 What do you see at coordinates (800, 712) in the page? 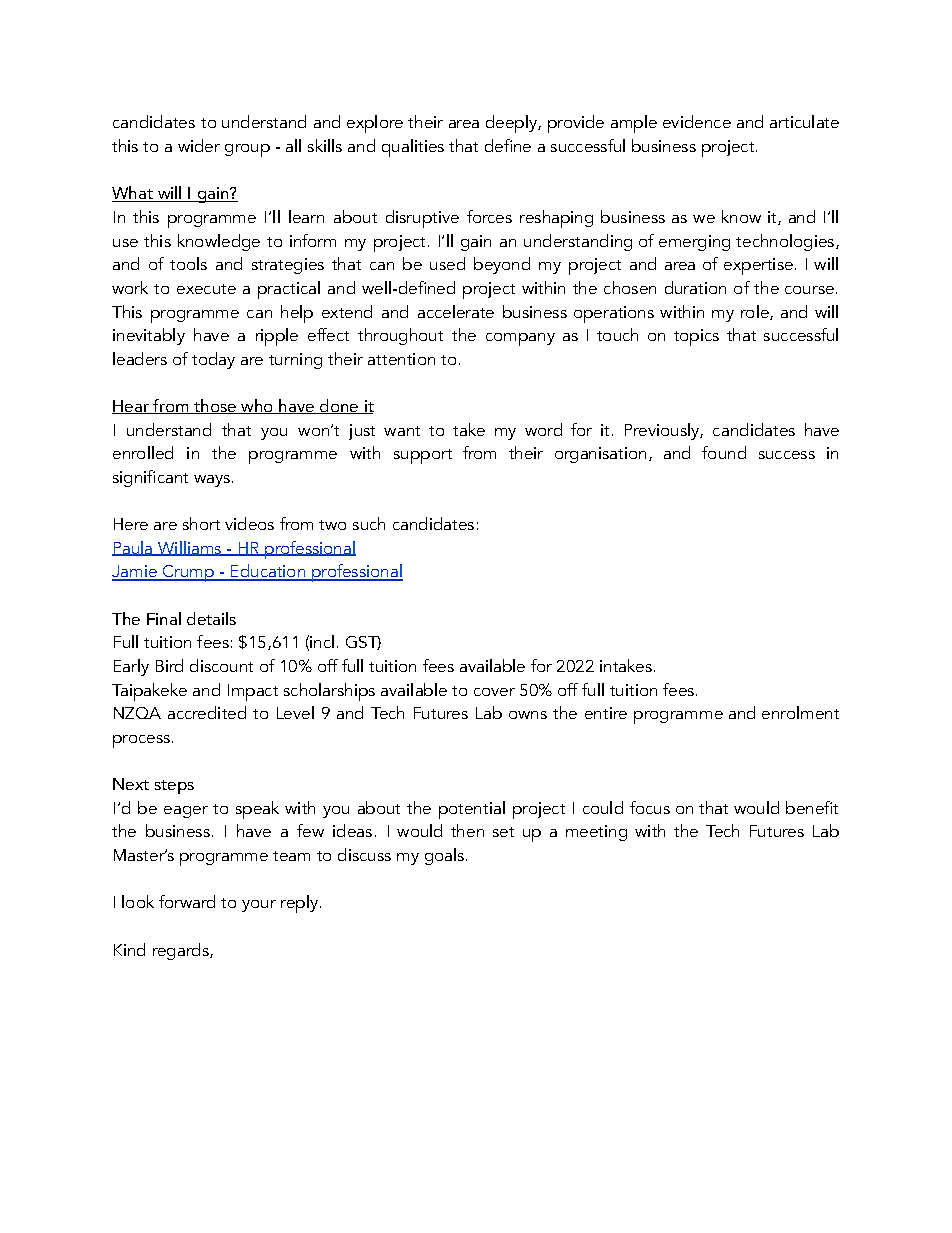
I see `enrolment` at bounding box center [800, 712].
